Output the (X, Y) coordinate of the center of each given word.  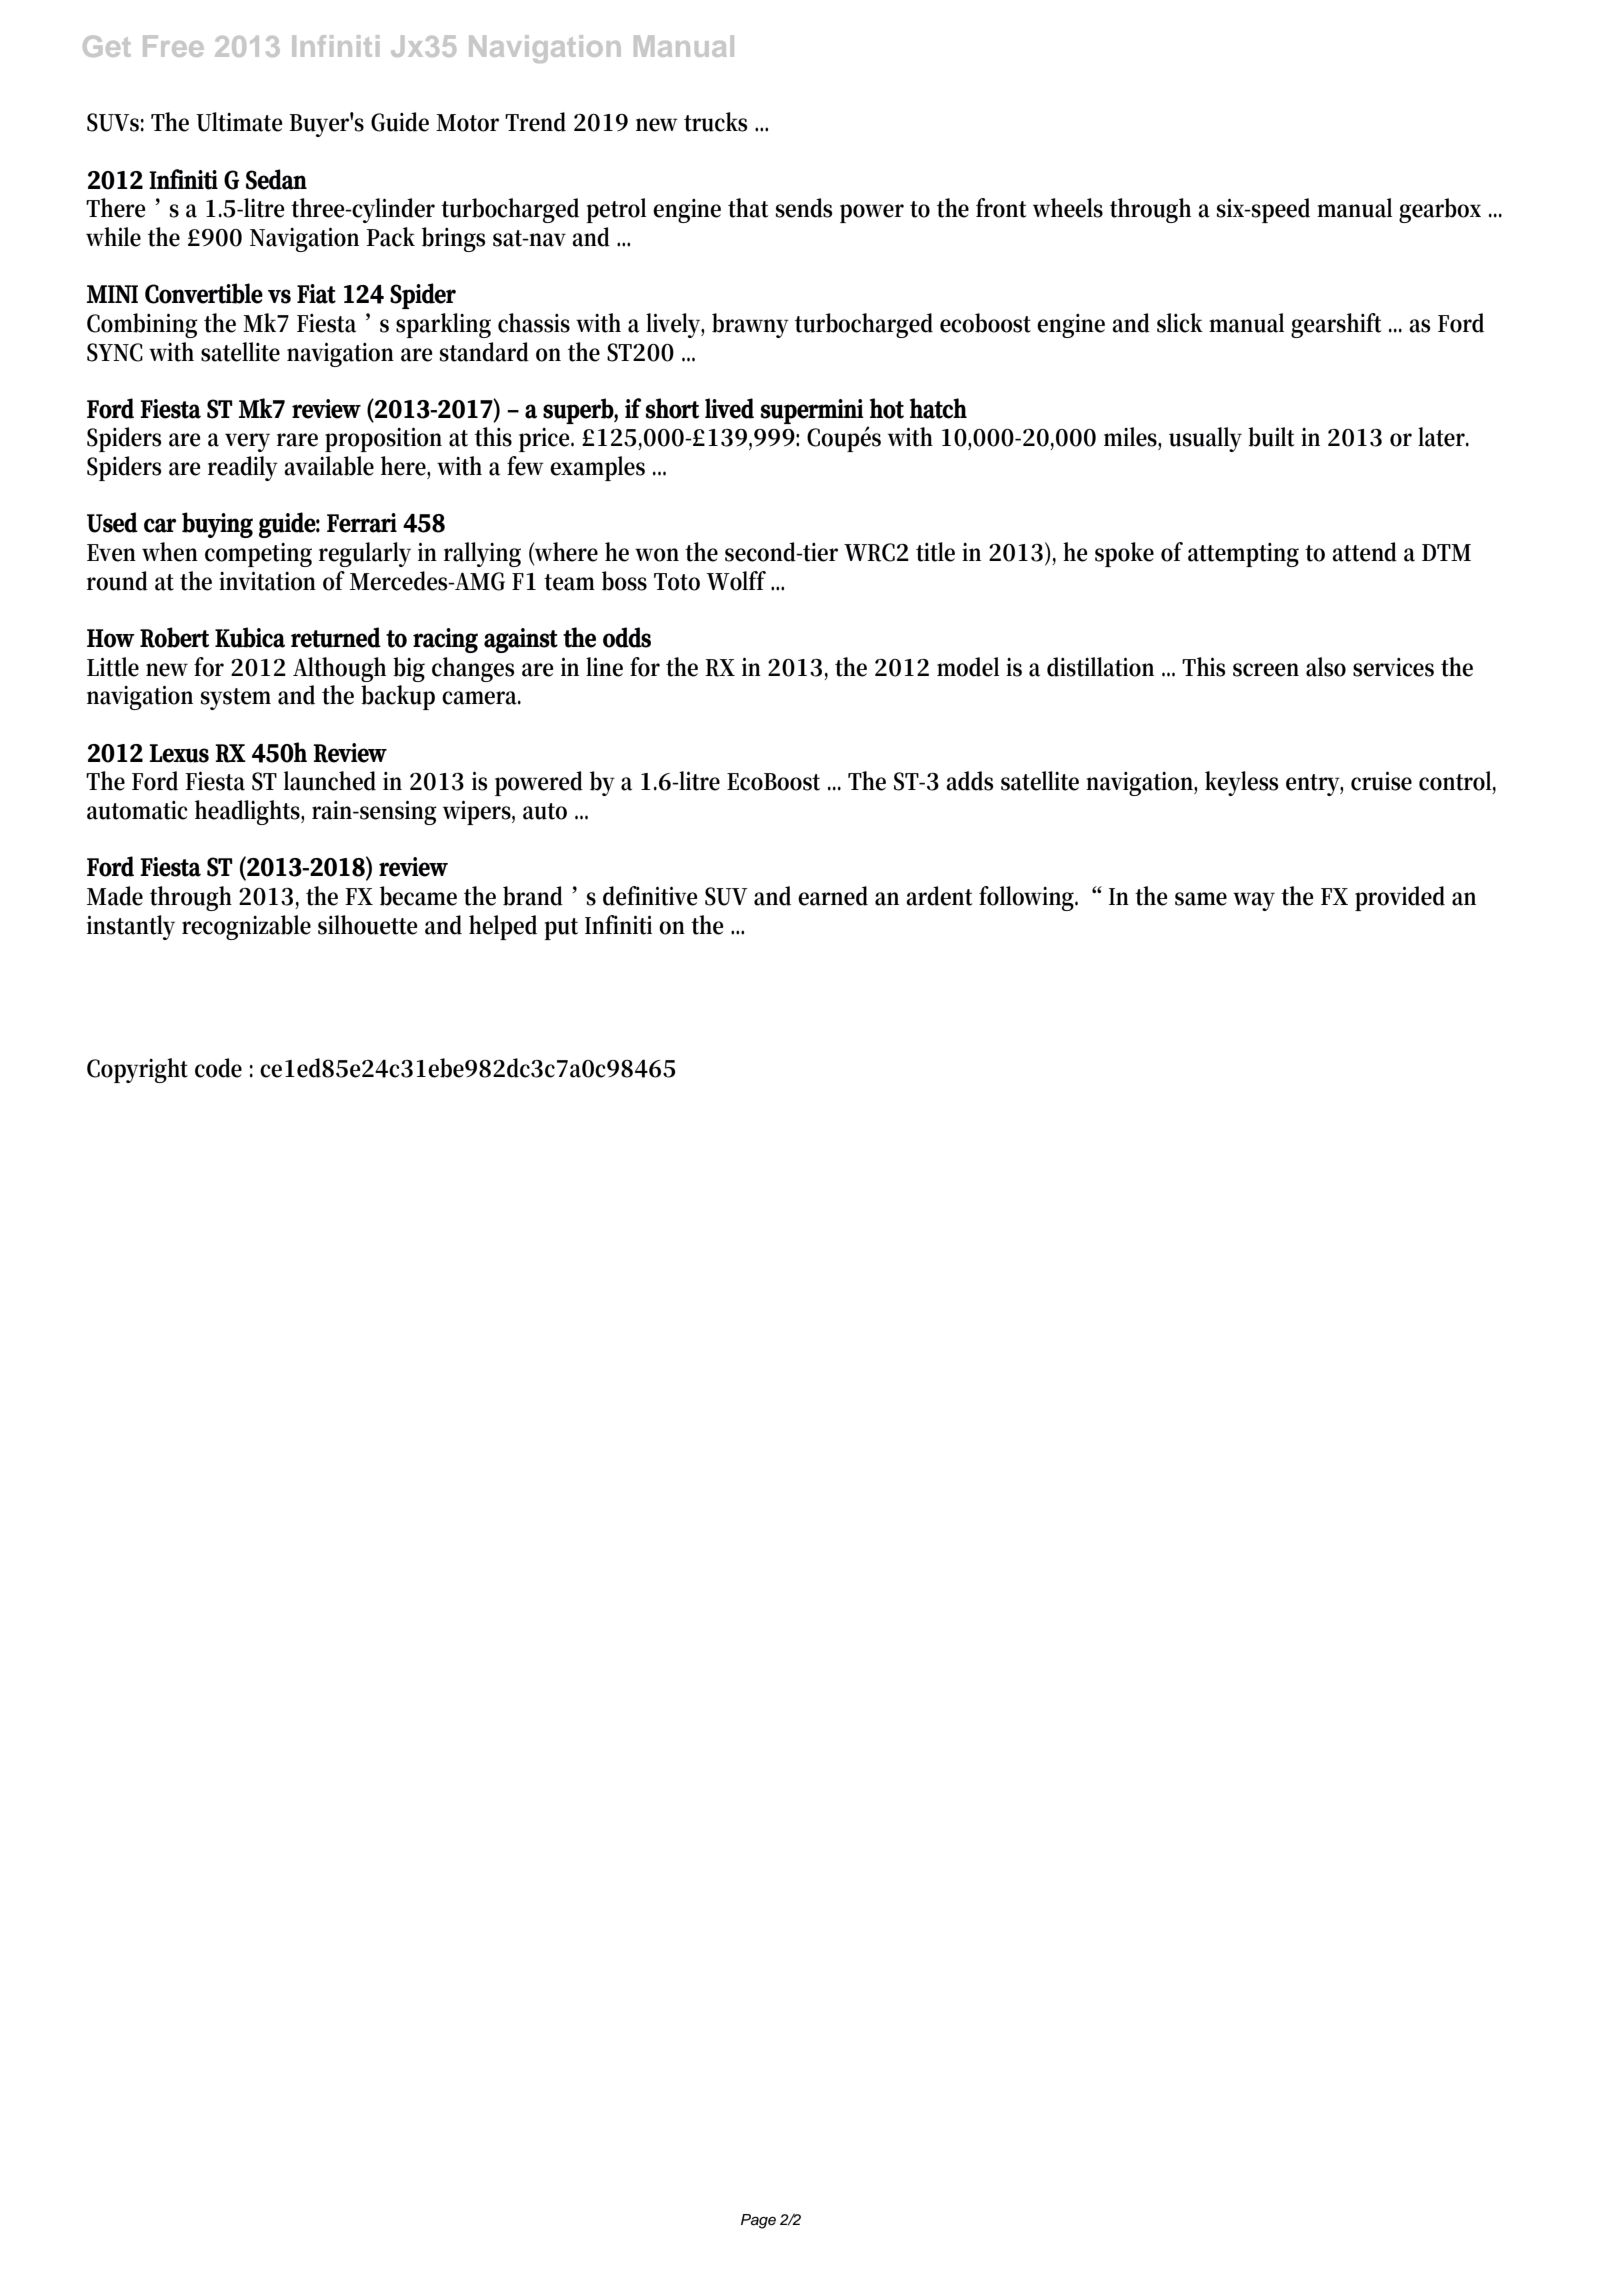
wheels (1068, 208)
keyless (1242, 783)
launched (330, 781)
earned (833, 896)
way (1254, 901)
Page (758, 2221)
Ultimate (239, 122)
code (218, 1068)
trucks (716, 122)
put (561, 929)
